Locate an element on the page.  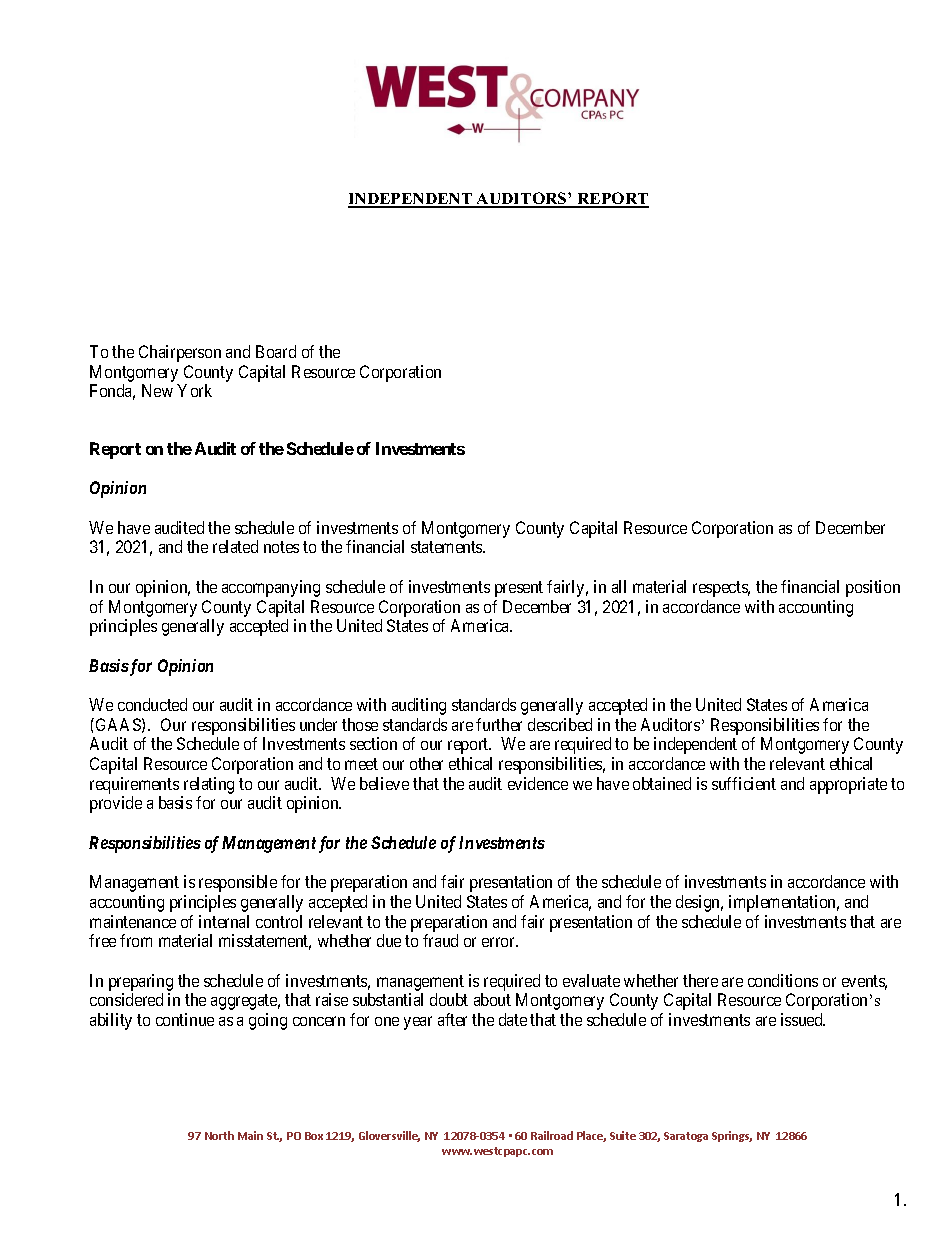
further is located at coordinates (499, 724).
